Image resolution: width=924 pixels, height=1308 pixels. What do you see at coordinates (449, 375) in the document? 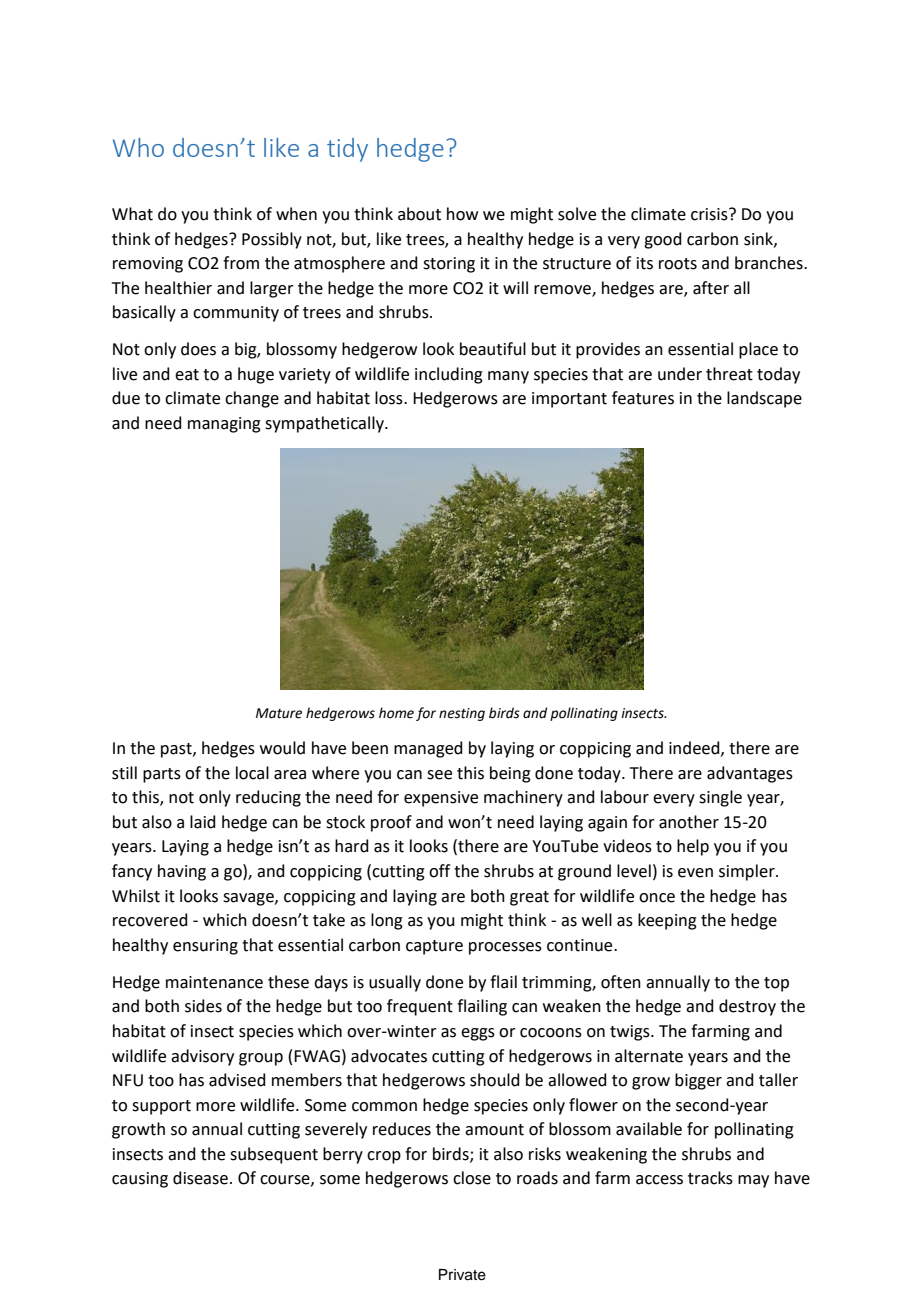
I see `including` at bounding box center [449, 375].
